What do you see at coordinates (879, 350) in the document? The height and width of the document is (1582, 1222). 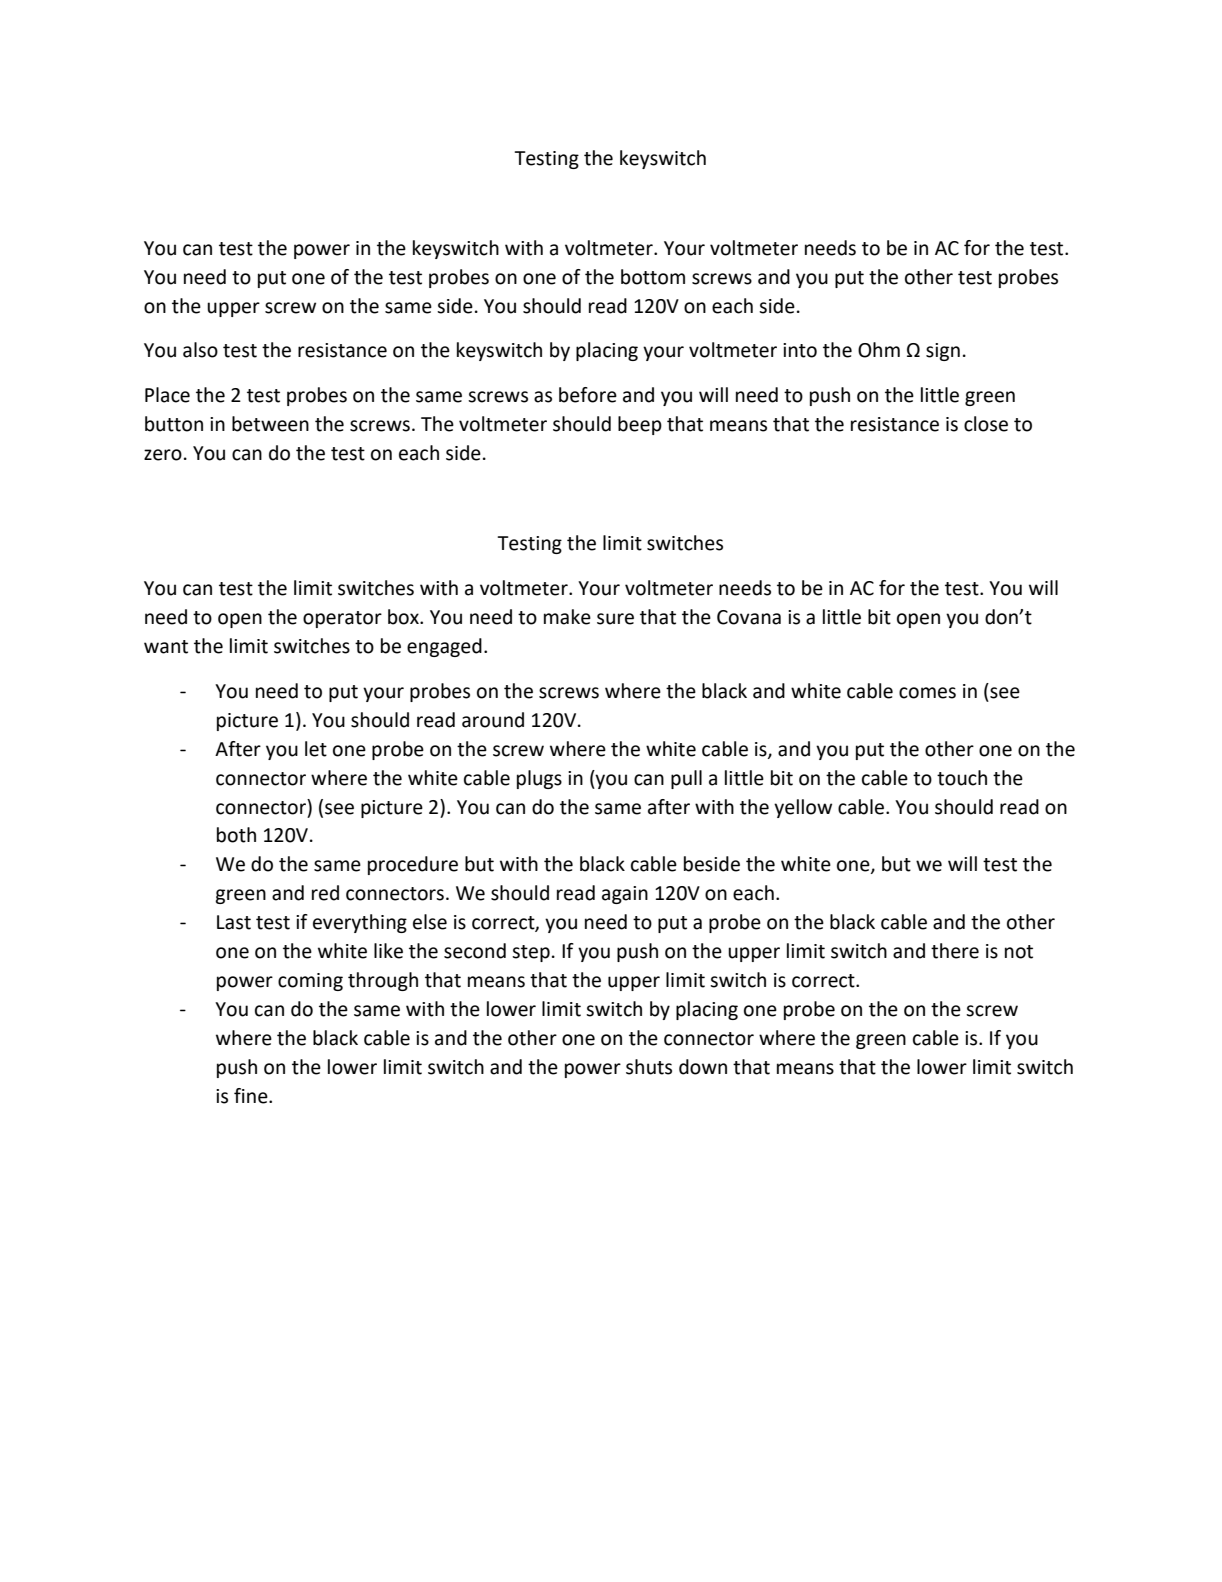 I see `Ohm` at bounding box center [879, 350].
